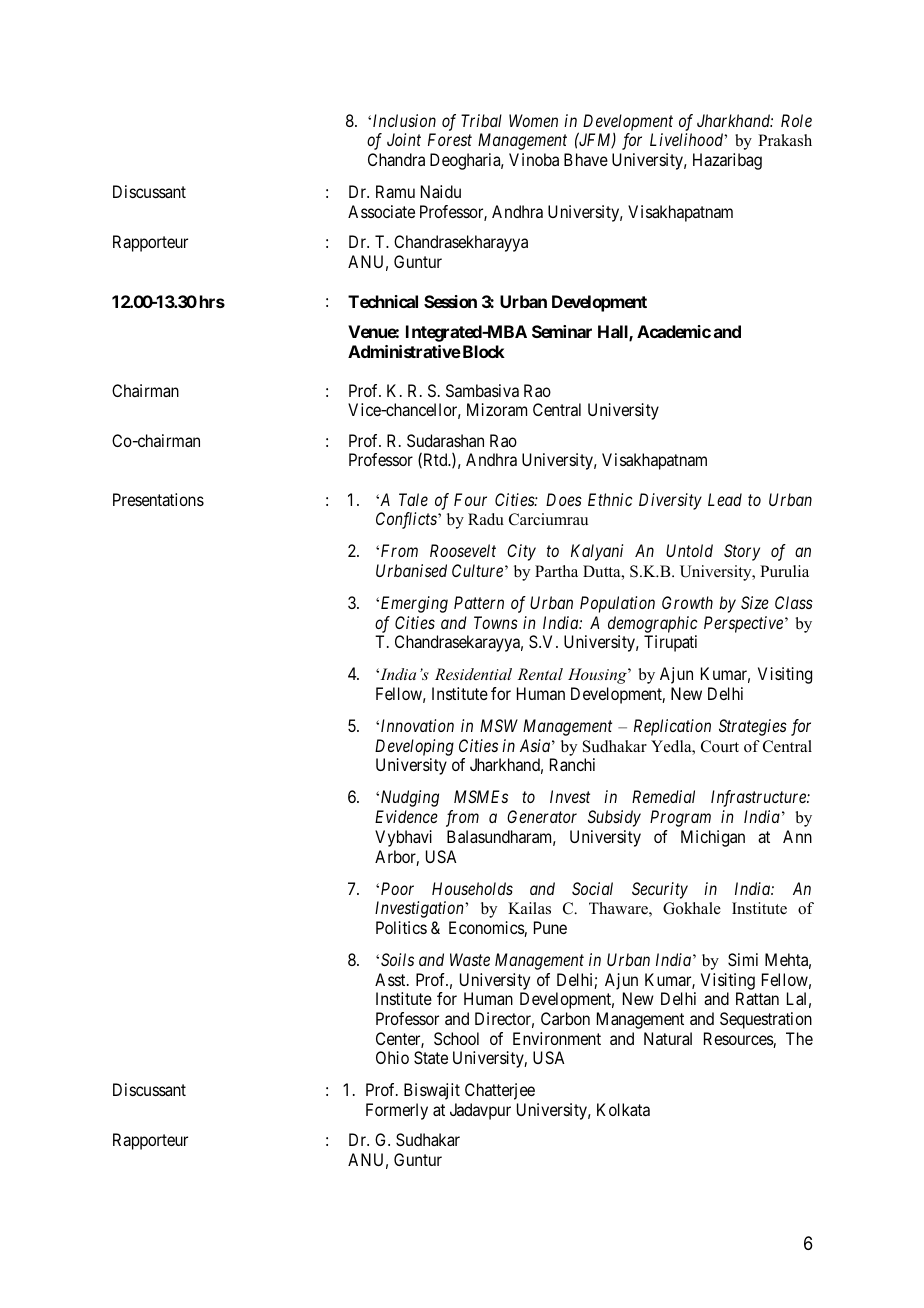 The width and height of the screenshot is (924, 1308). What do you see at coordinates (472, 888) in the screenshot?
I see `Households` at bounding box center [472, 888].
